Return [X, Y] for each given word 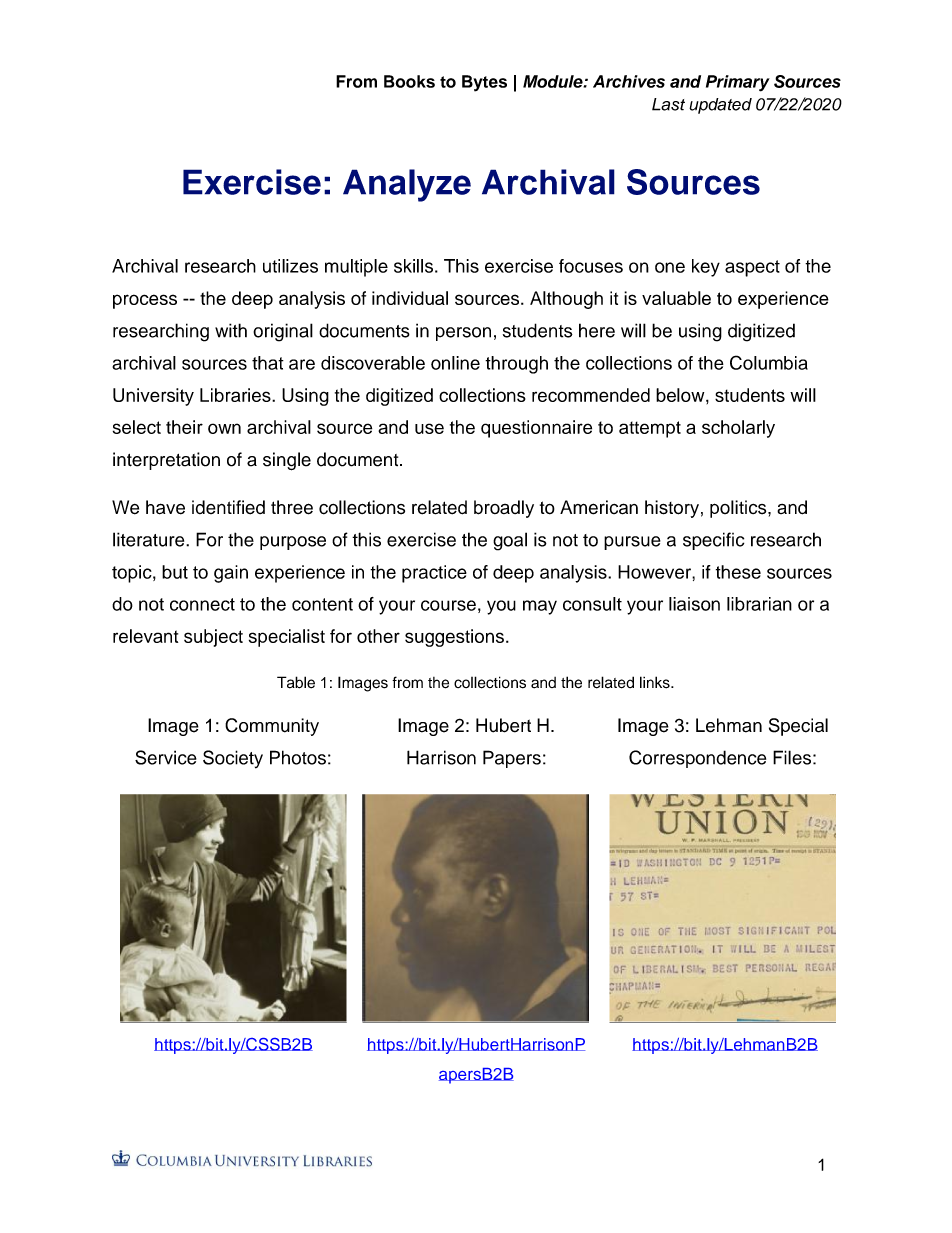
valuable [676, 298]
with [231, 330]
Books [409, 81]
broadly [504, 509]
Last [668, 104]
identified [228, 507]
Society [233, 759]
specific [713, 541]
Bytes [484, 83]
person [463, 334]
